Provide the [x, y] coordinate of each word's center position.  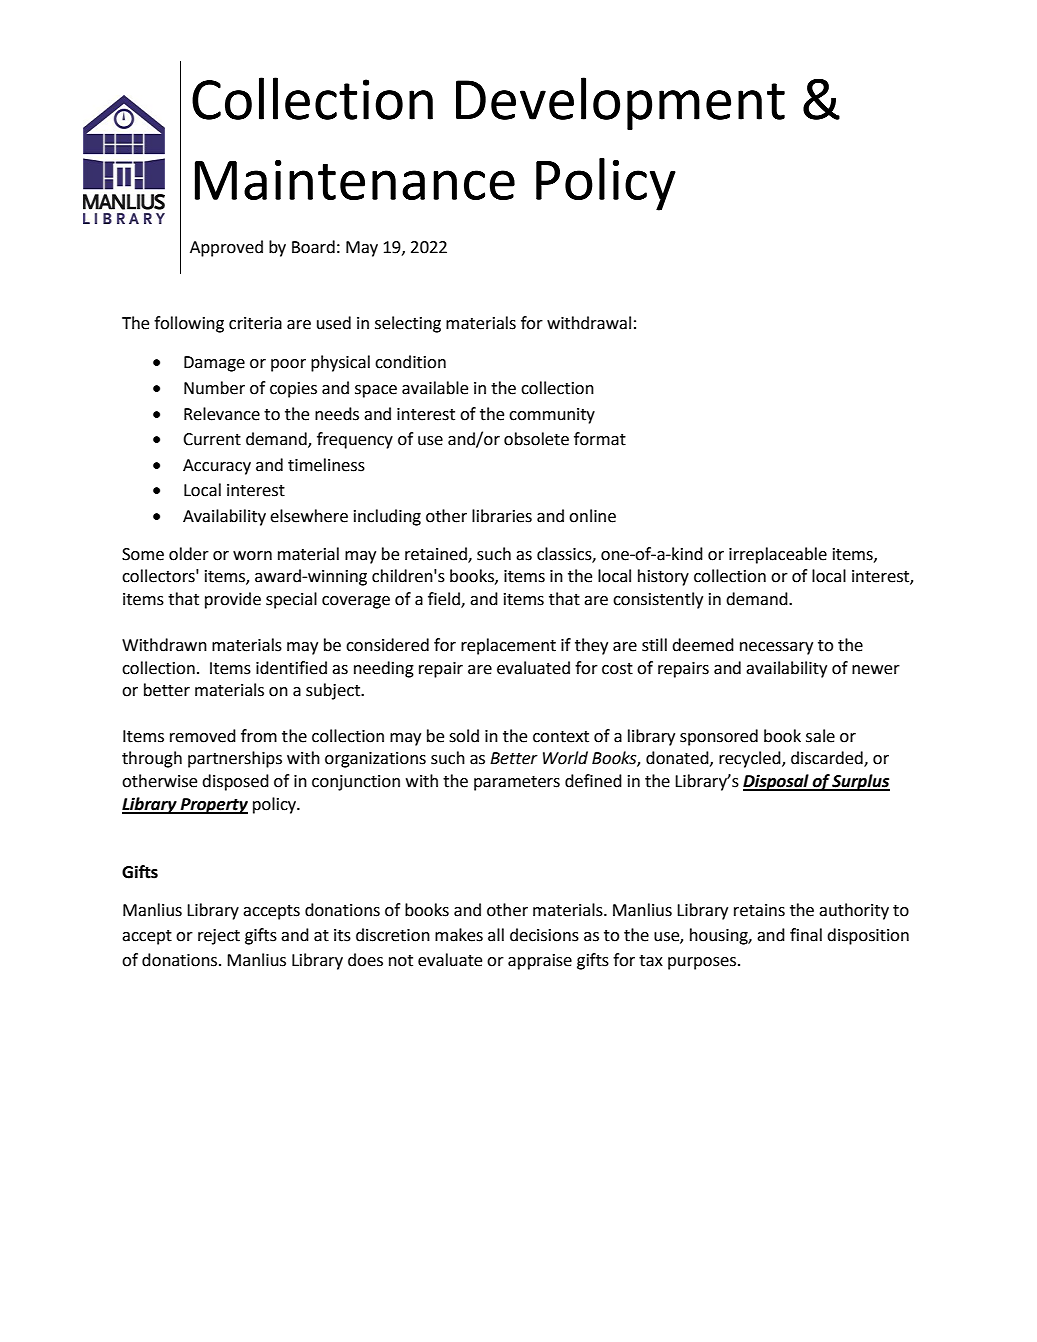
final [806, 935]
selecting [408, 324]
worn [252, 556]
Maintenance [355, 180]
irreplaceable [778, 555]
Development [620, 103]
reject [219, 937]
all [496, 935]
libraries [502, 516]
